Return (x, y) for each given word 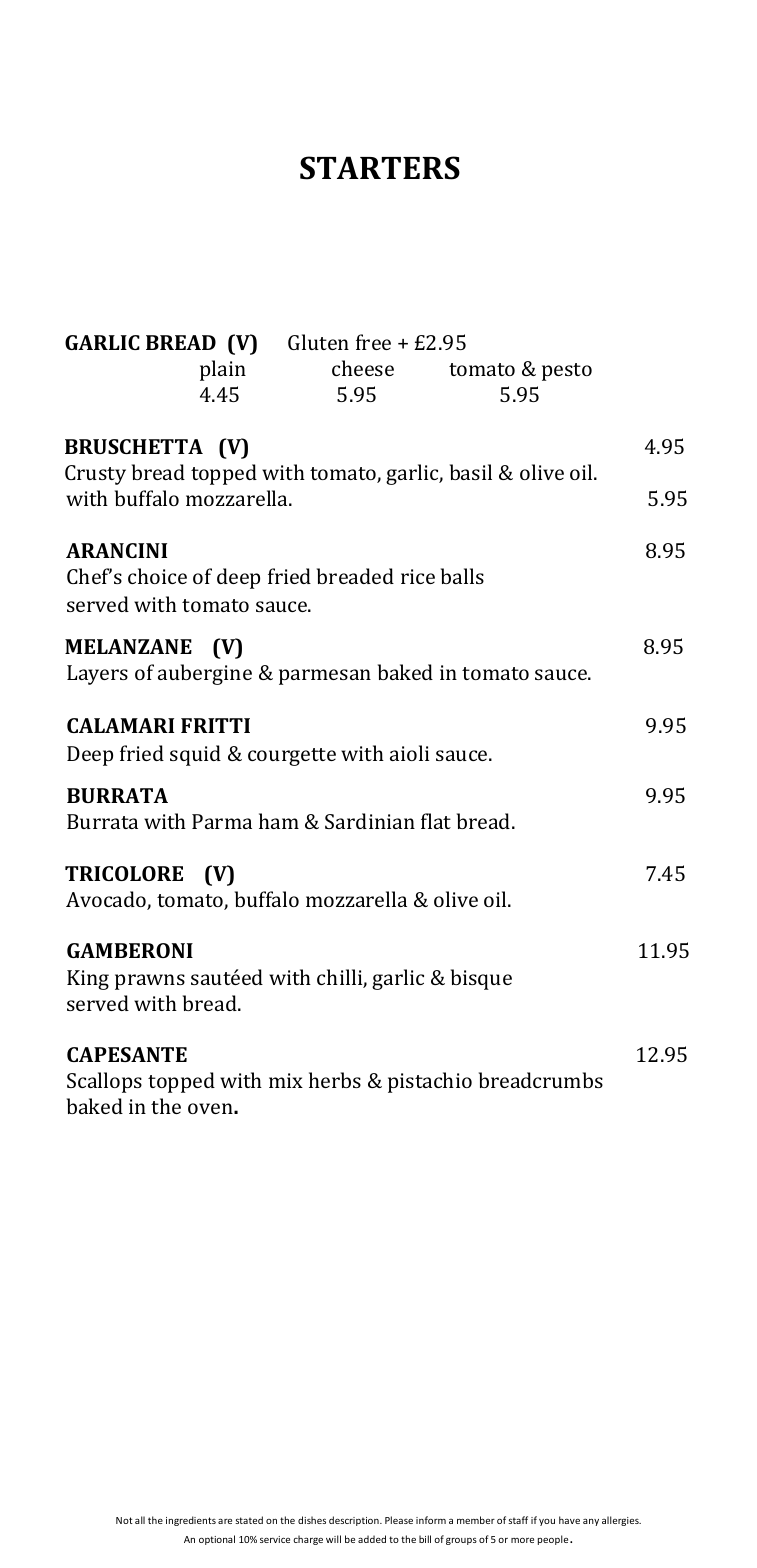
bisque (481, 979)
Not (124, 1520)
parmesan (325, 677)
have (569, 1520)
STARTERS (380, 168)
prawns (150, 982)
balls (462, 576)
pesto (567, 372)
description (355, 1521)
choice (157, 576)
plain (223, 370)
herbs (335, 1080)
